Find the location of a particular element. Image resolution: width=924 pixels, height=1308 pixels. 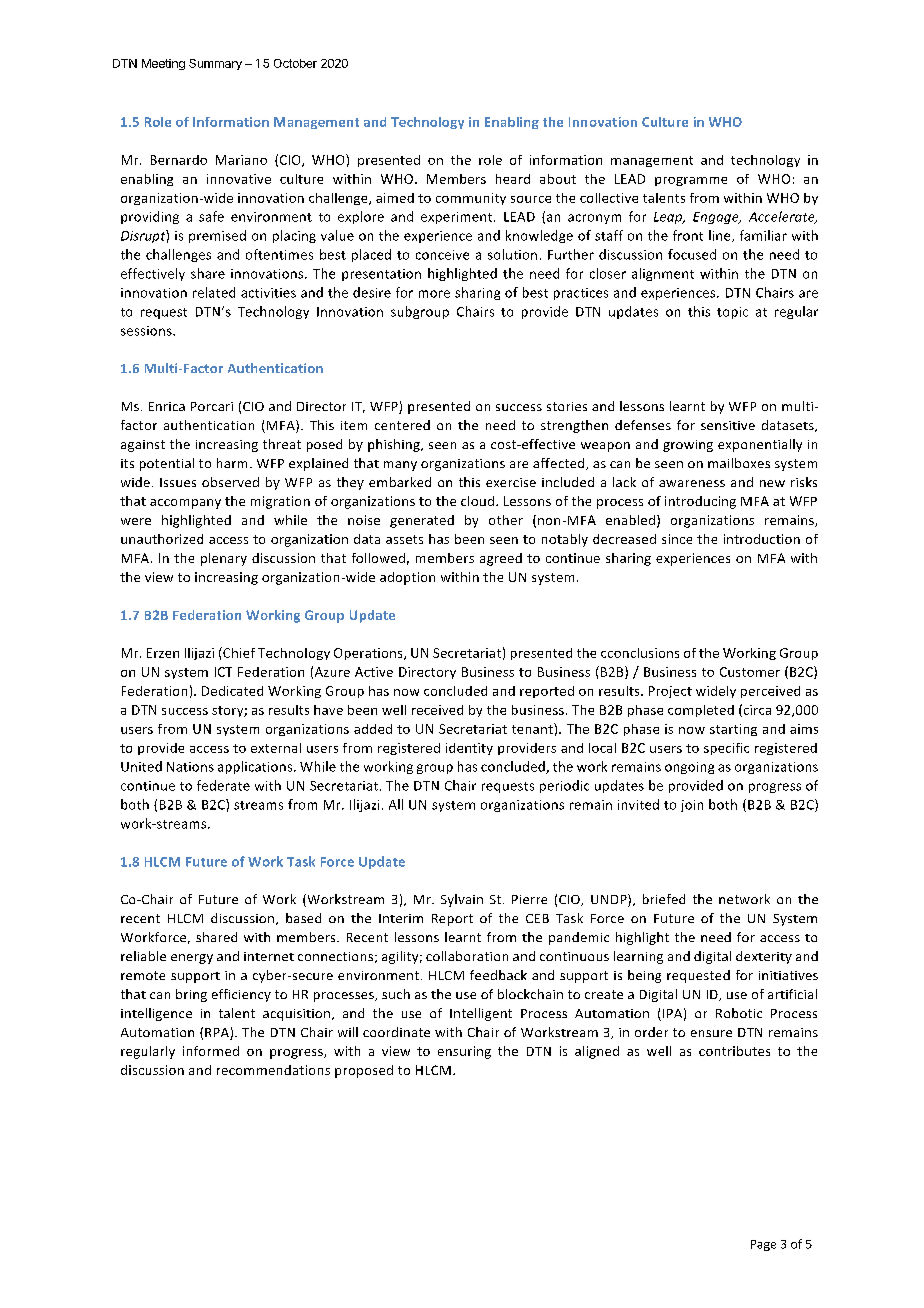

related is located at coordinates (214, 292).
